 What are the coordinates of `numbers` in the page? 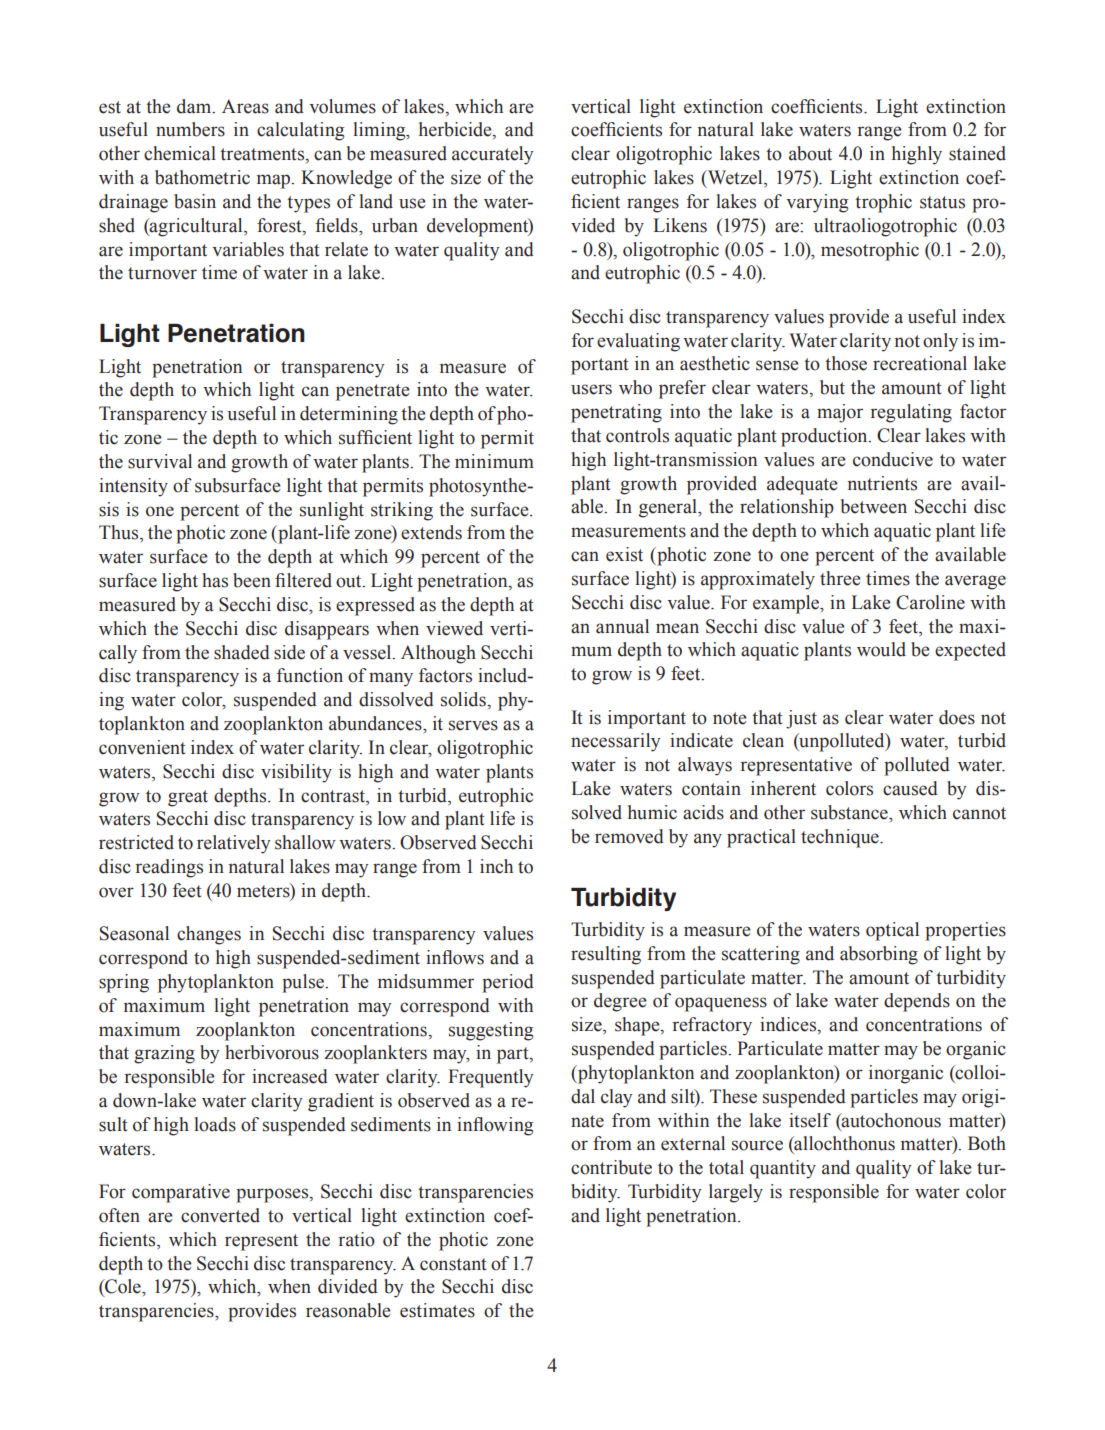 It's located at (190, 129).
